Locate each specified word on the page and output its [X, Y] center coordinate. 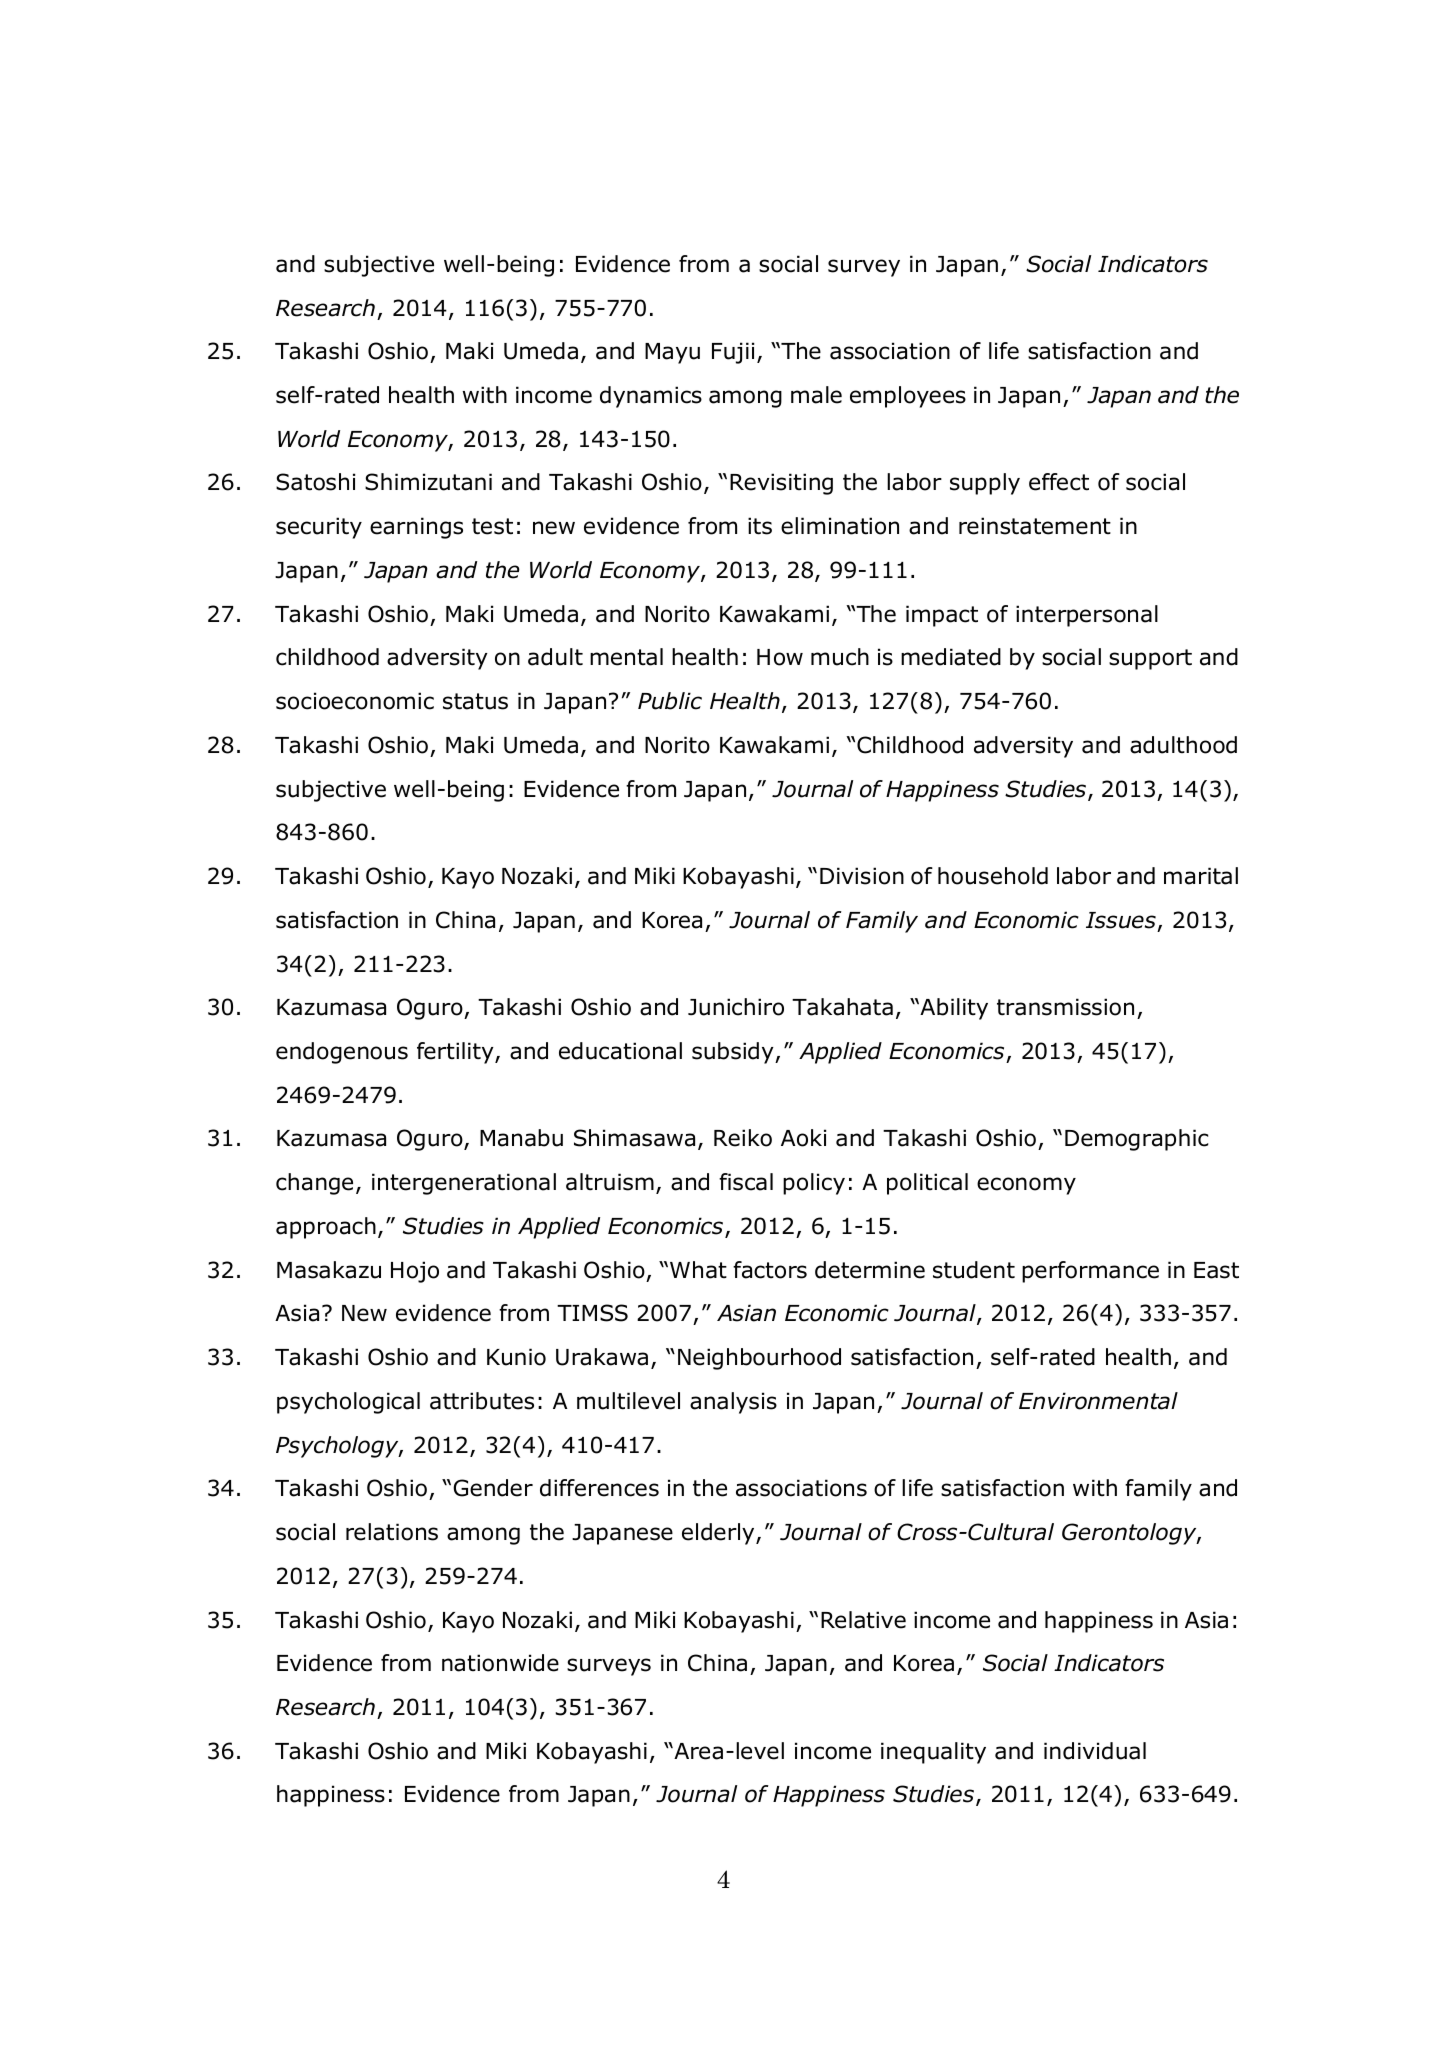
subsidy [734, 1053]
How [780, 657]
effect [1059, 482]
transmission [1065, 1007]
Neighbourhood [759, 1359]
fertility [456, 1053]
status [475, 701]
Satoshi [315, 482]
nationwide [500, 1663]
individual [1095, 1751]
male [816, 395]
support [1150, 659]
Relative [863, 1620]
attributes [482, 1401]
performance [1090, 1272]
